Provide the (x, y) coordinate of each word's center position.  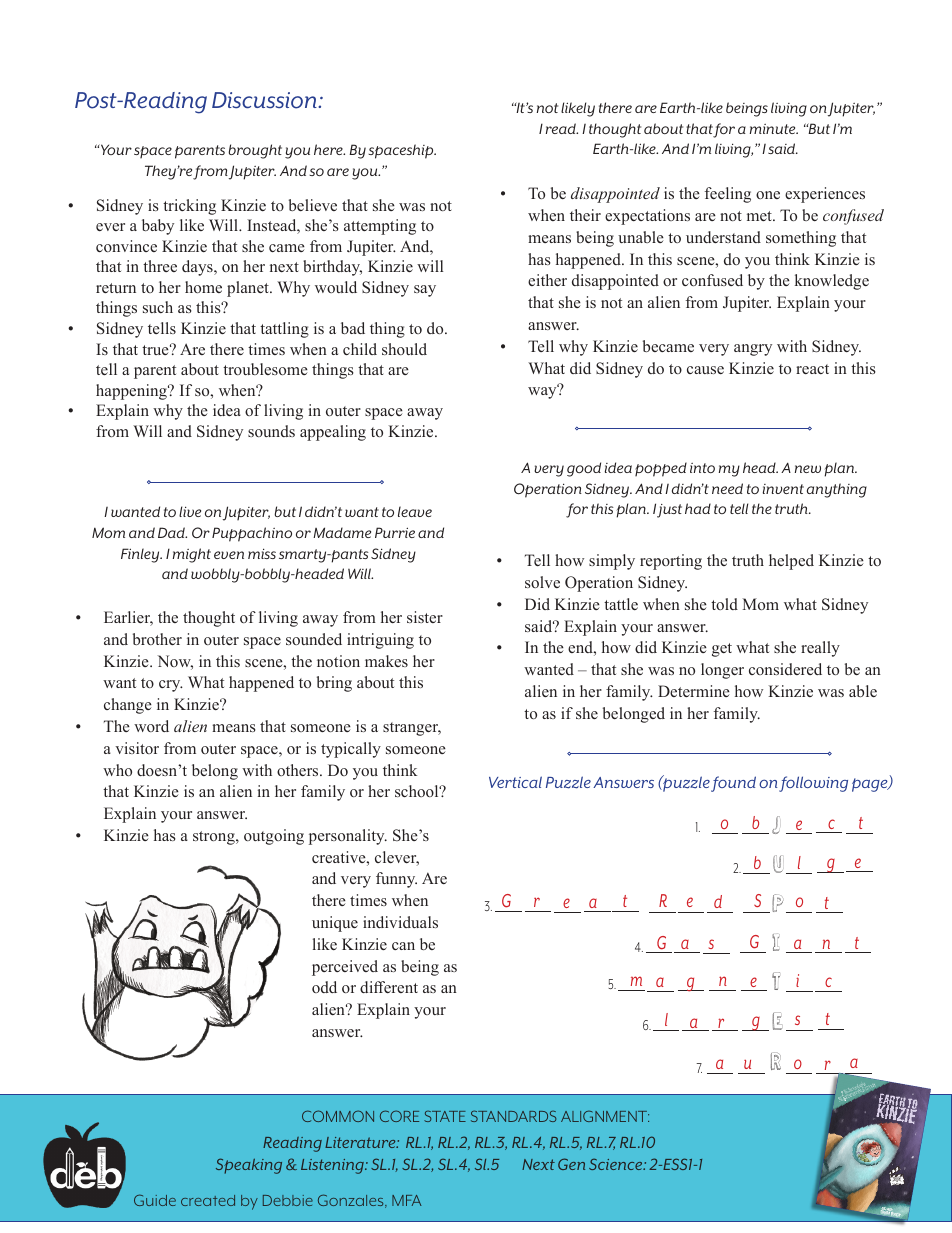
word (151, 726)
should (404, 349)
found (733, 784)
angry (753, 350)
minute (774, 129)
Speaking (249, 1166)
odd (324, 987)
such (158, 307)
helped (791, 562)
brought (255, 151)
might (192, 555)
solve (542, 582)
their (585, 215)
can (403, 946)
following (813, 784)
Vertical (515, 782)
